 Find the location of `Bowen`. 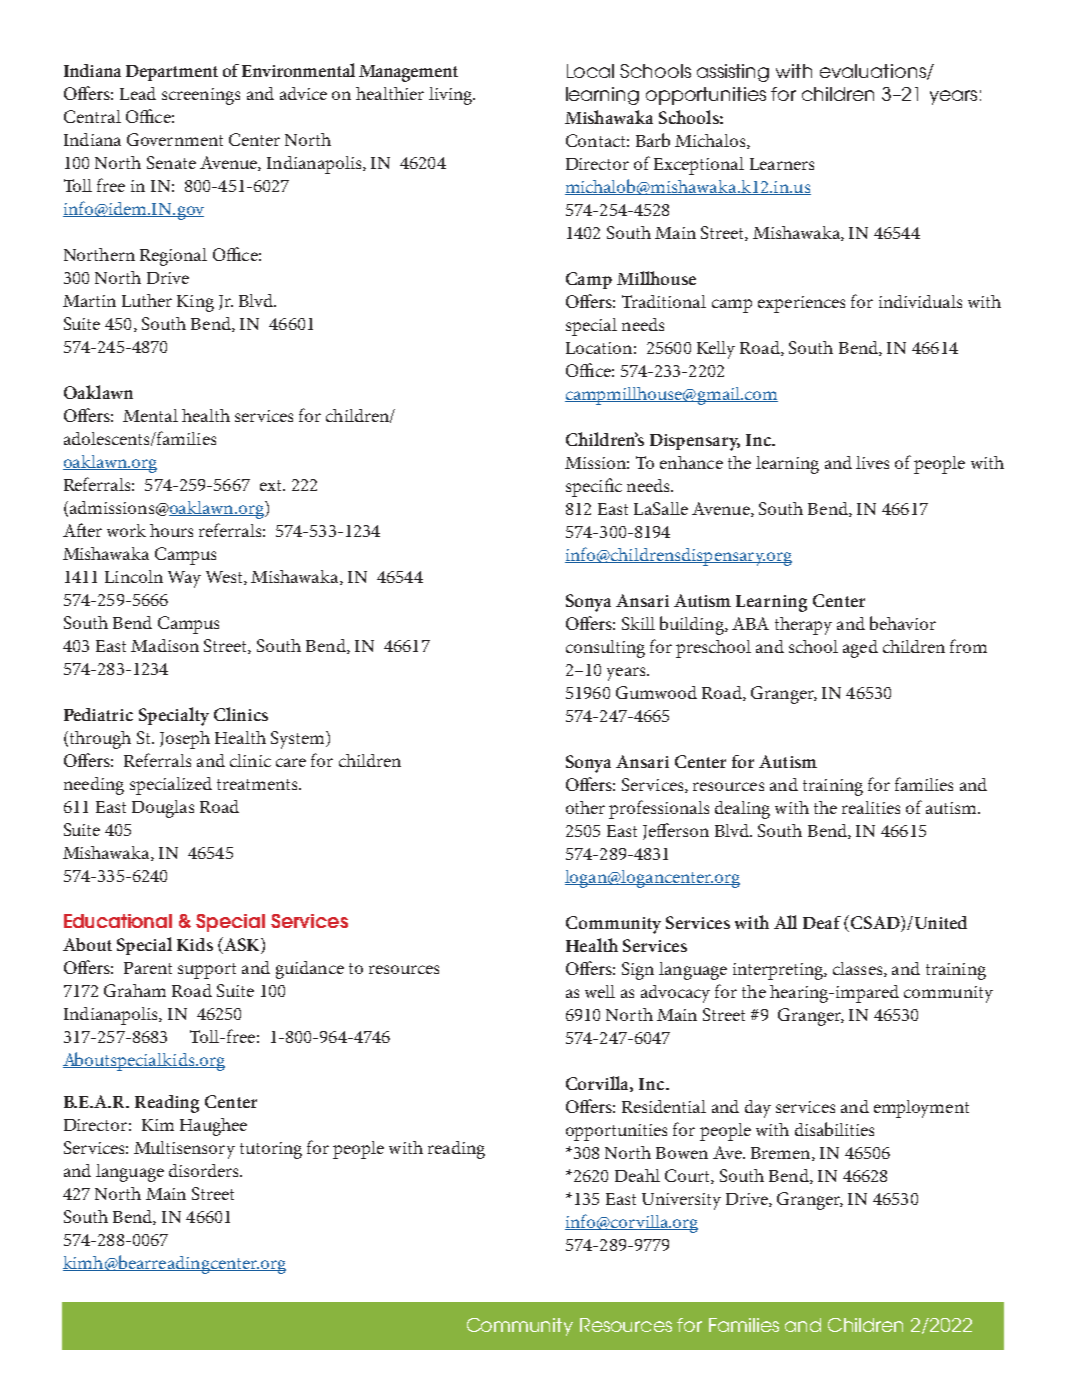

Bowen is located at coordinates (682, 1153).
